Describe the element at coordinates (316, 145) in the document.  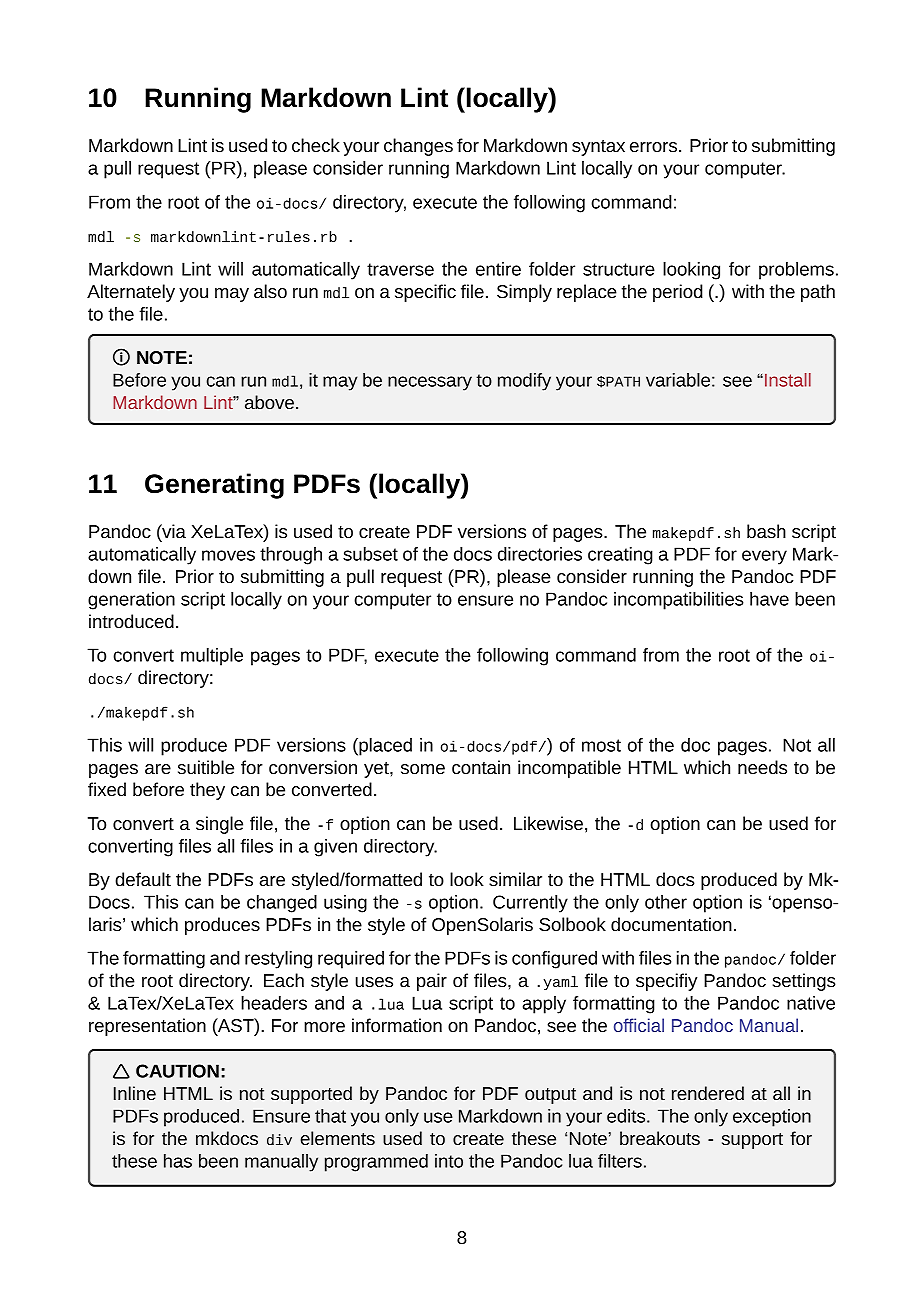
I see `check` at that location.
